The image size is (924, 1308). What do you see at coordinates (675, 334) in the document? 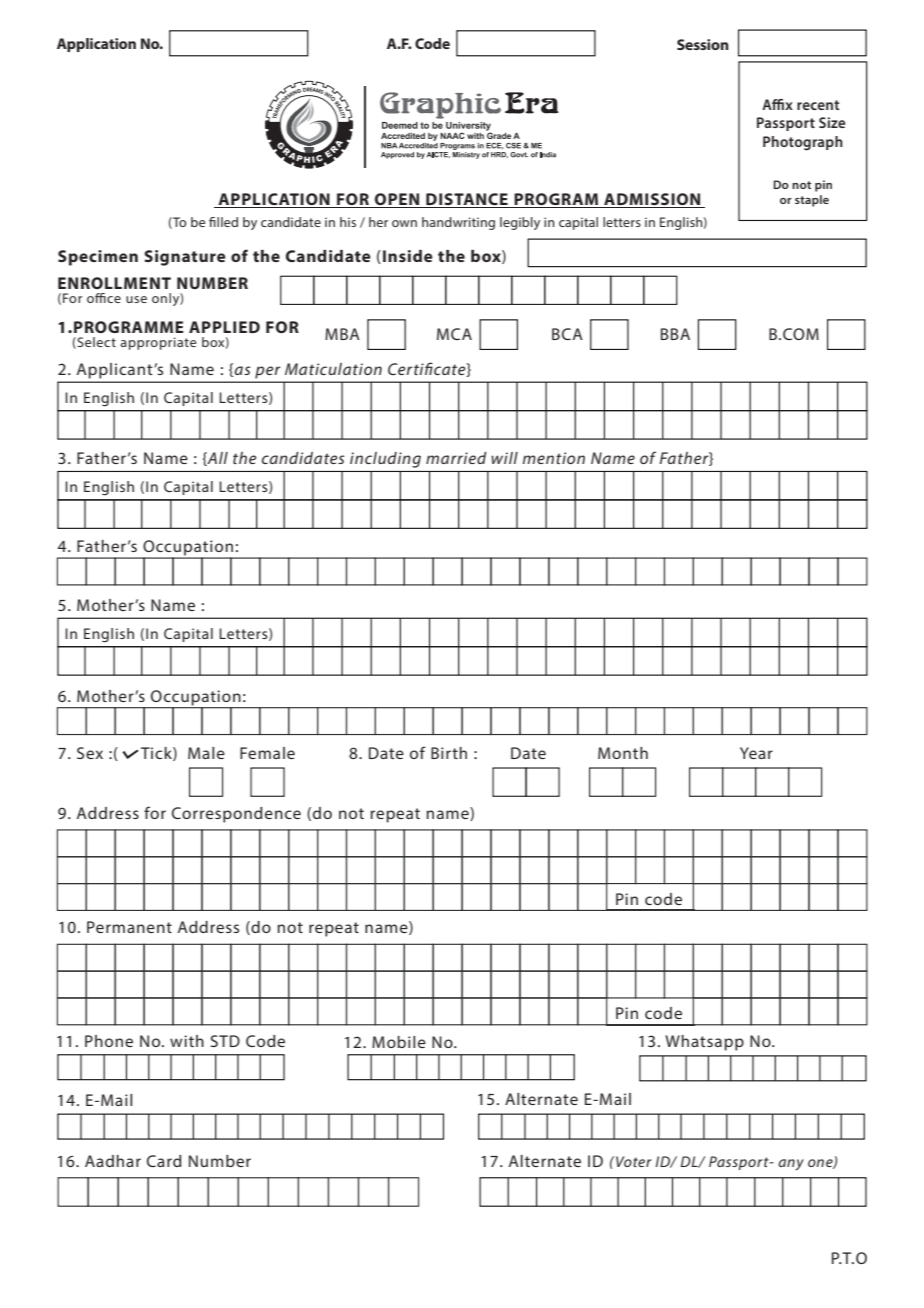
I see `BBA` at bounding box center [675, 334].
